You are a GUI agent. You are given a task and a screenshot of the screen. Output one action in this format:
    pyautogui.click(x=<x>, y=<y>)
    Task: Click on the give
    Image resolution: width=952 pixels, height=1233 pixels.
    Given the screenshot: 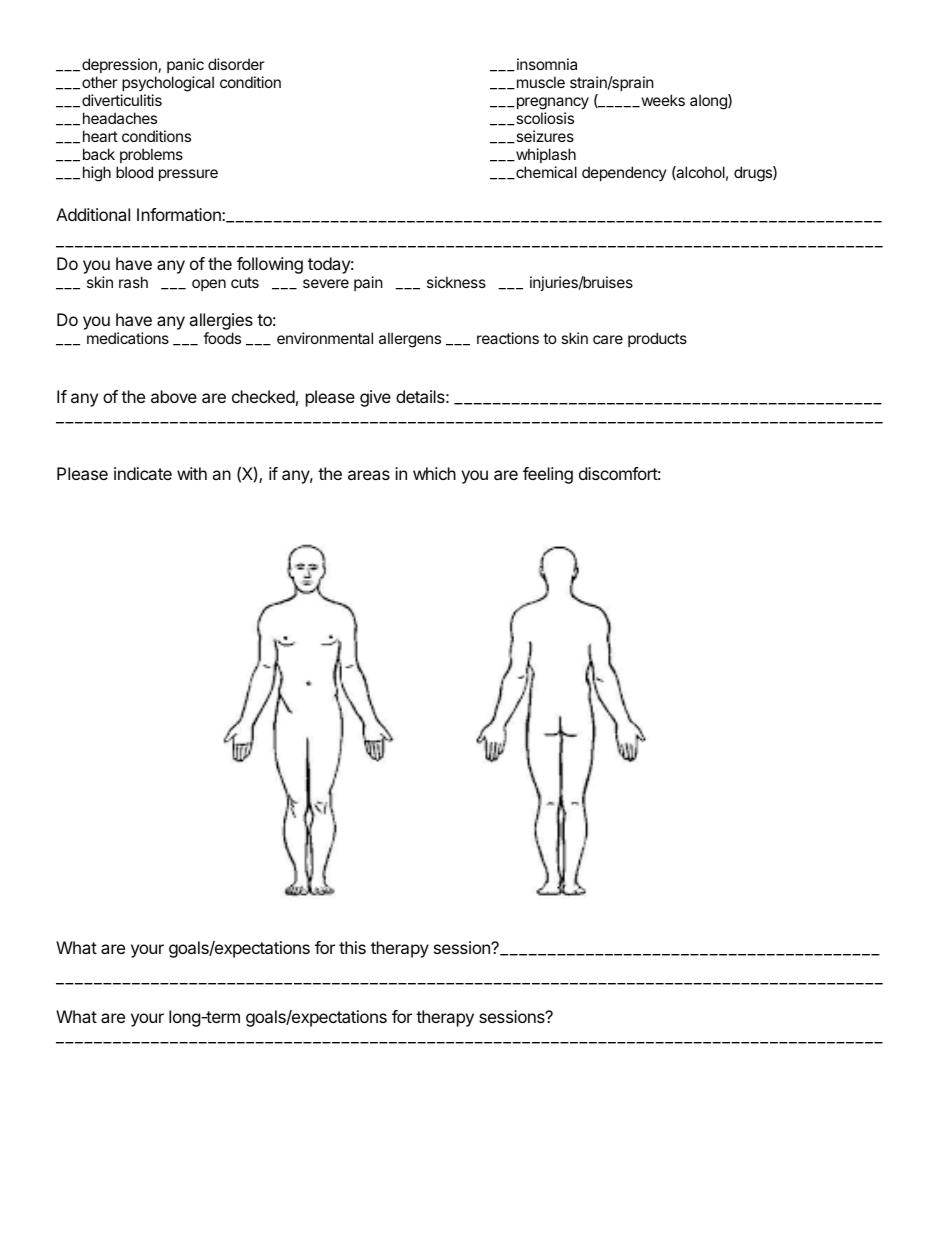 What is the action you would take?
    pyautogui.click(x=375, y=398)
